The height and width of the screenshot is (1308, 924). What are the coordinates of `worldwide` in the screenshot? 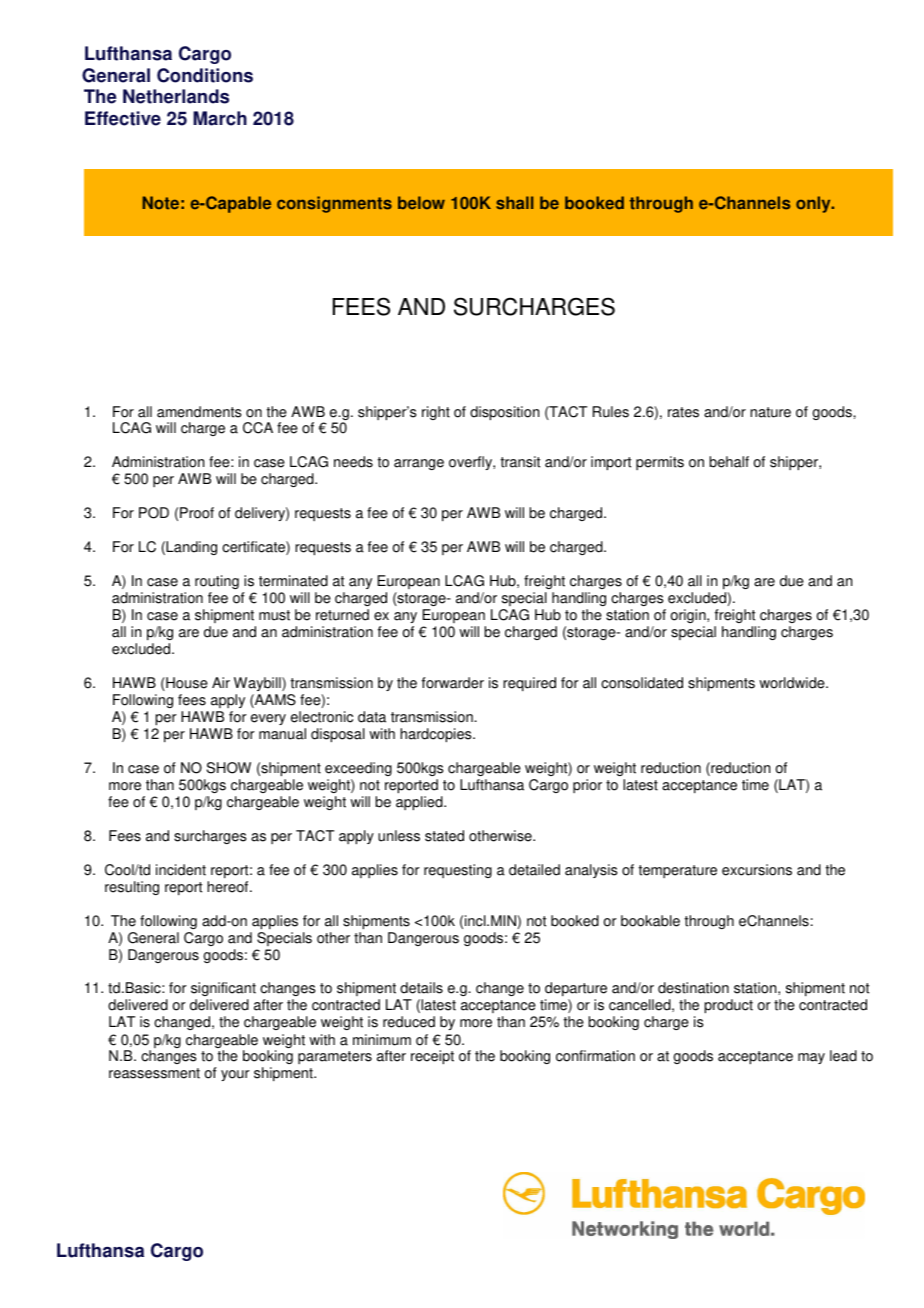 It's located at (793, 683).
